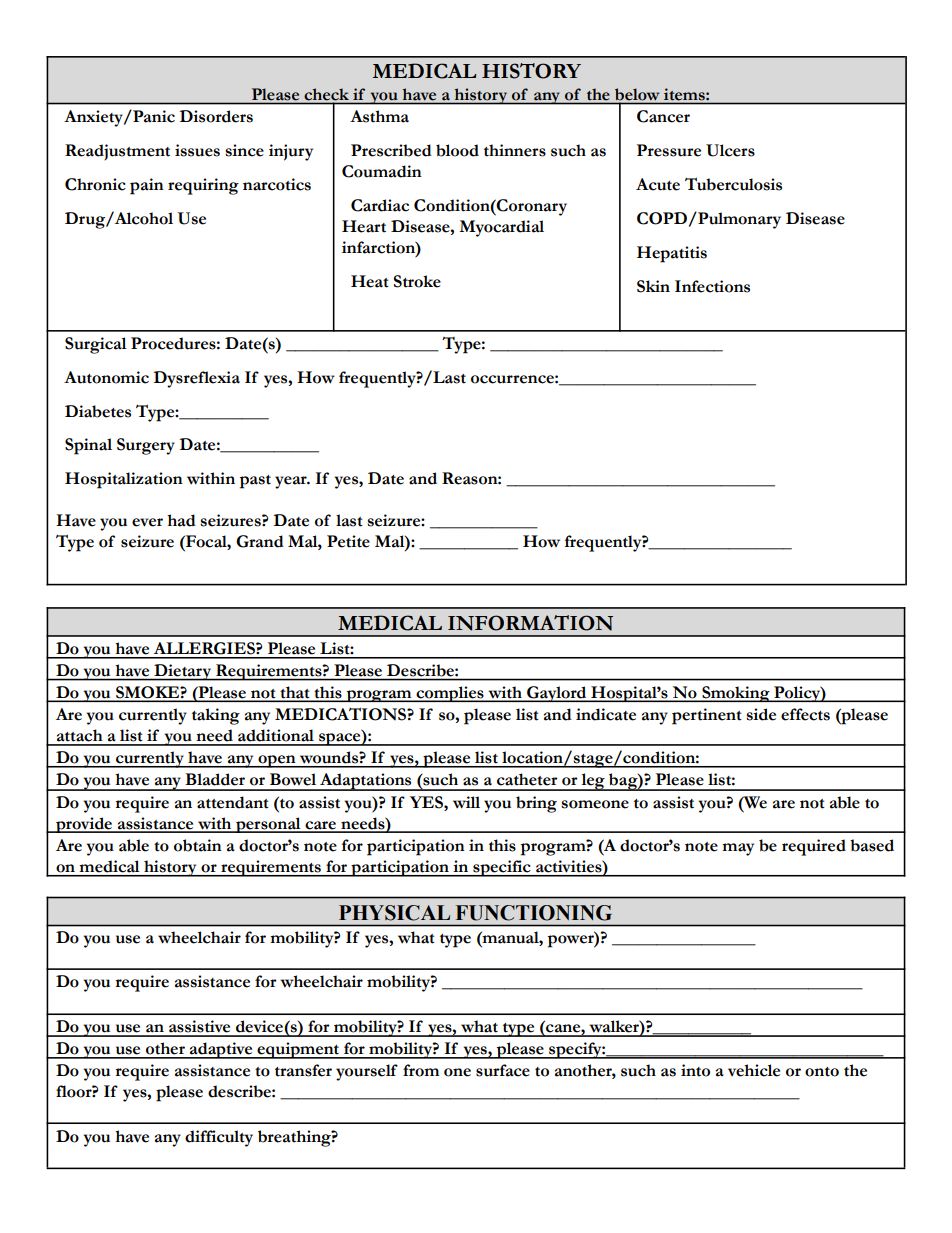 This page has width=952, height=1233. What do you see at coordinates (712, 286) in the page?
I see `Infections` at bounding box center [712, 286].
